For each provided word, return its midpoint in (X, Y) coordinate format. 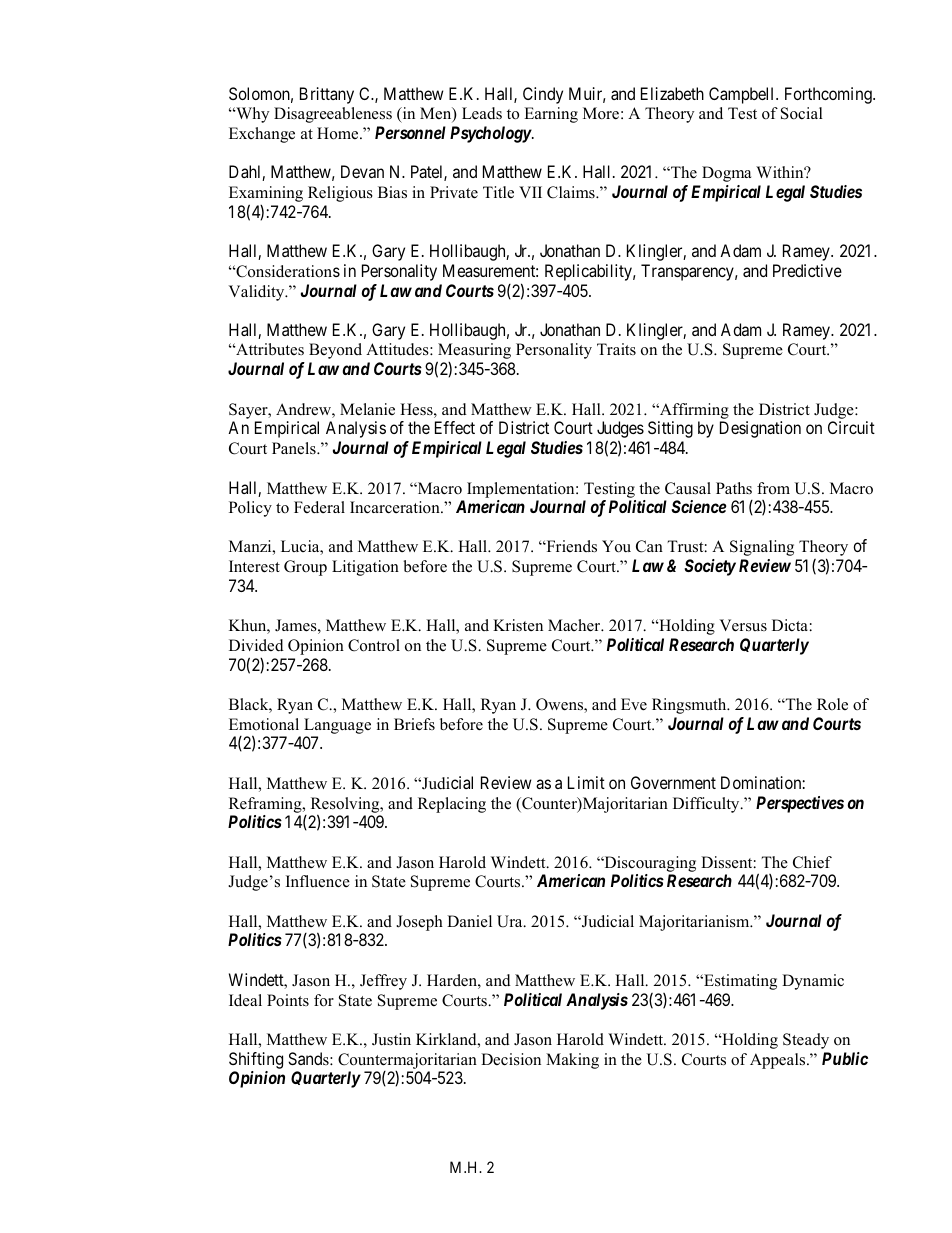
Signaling (762, 548)
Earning (551, 115)
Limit (586, 782)
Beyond (335, 351)
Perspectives (800, 804)
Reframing (266, 805)
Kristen (518, 625)
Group (305, 568)
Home (339, 133)
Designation (760, 429)
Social (802, 113)
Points (288, 1000)
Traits (616, 349)
